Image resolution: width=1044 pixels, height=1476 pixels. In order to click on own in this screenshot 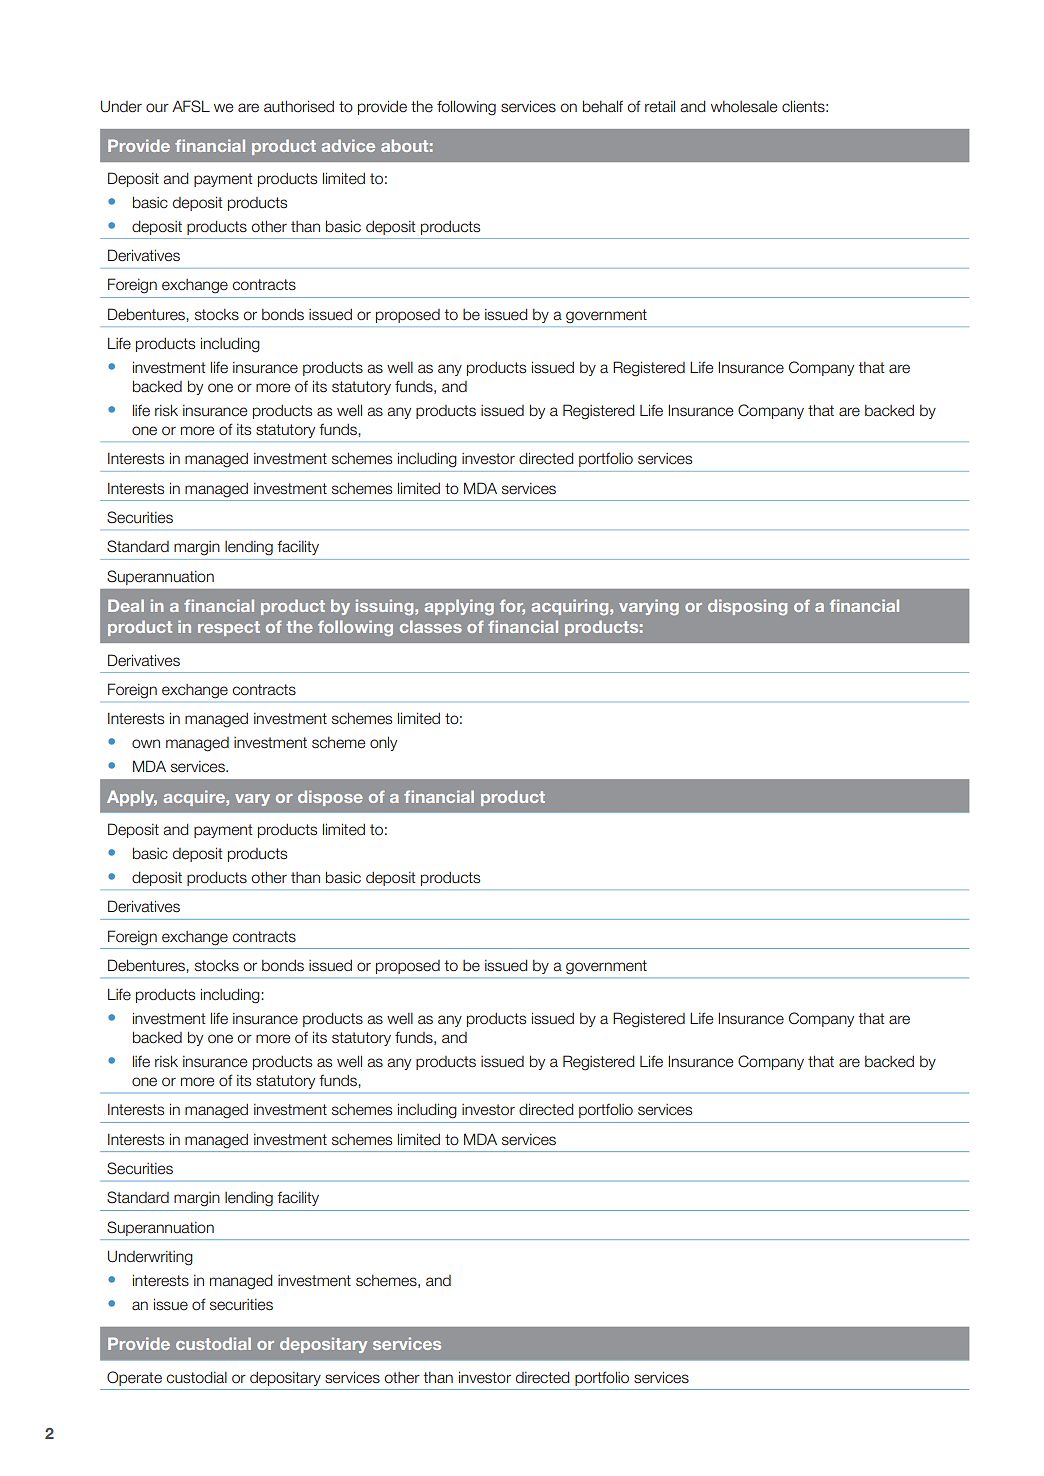, I will do `click(146, 744)`.
